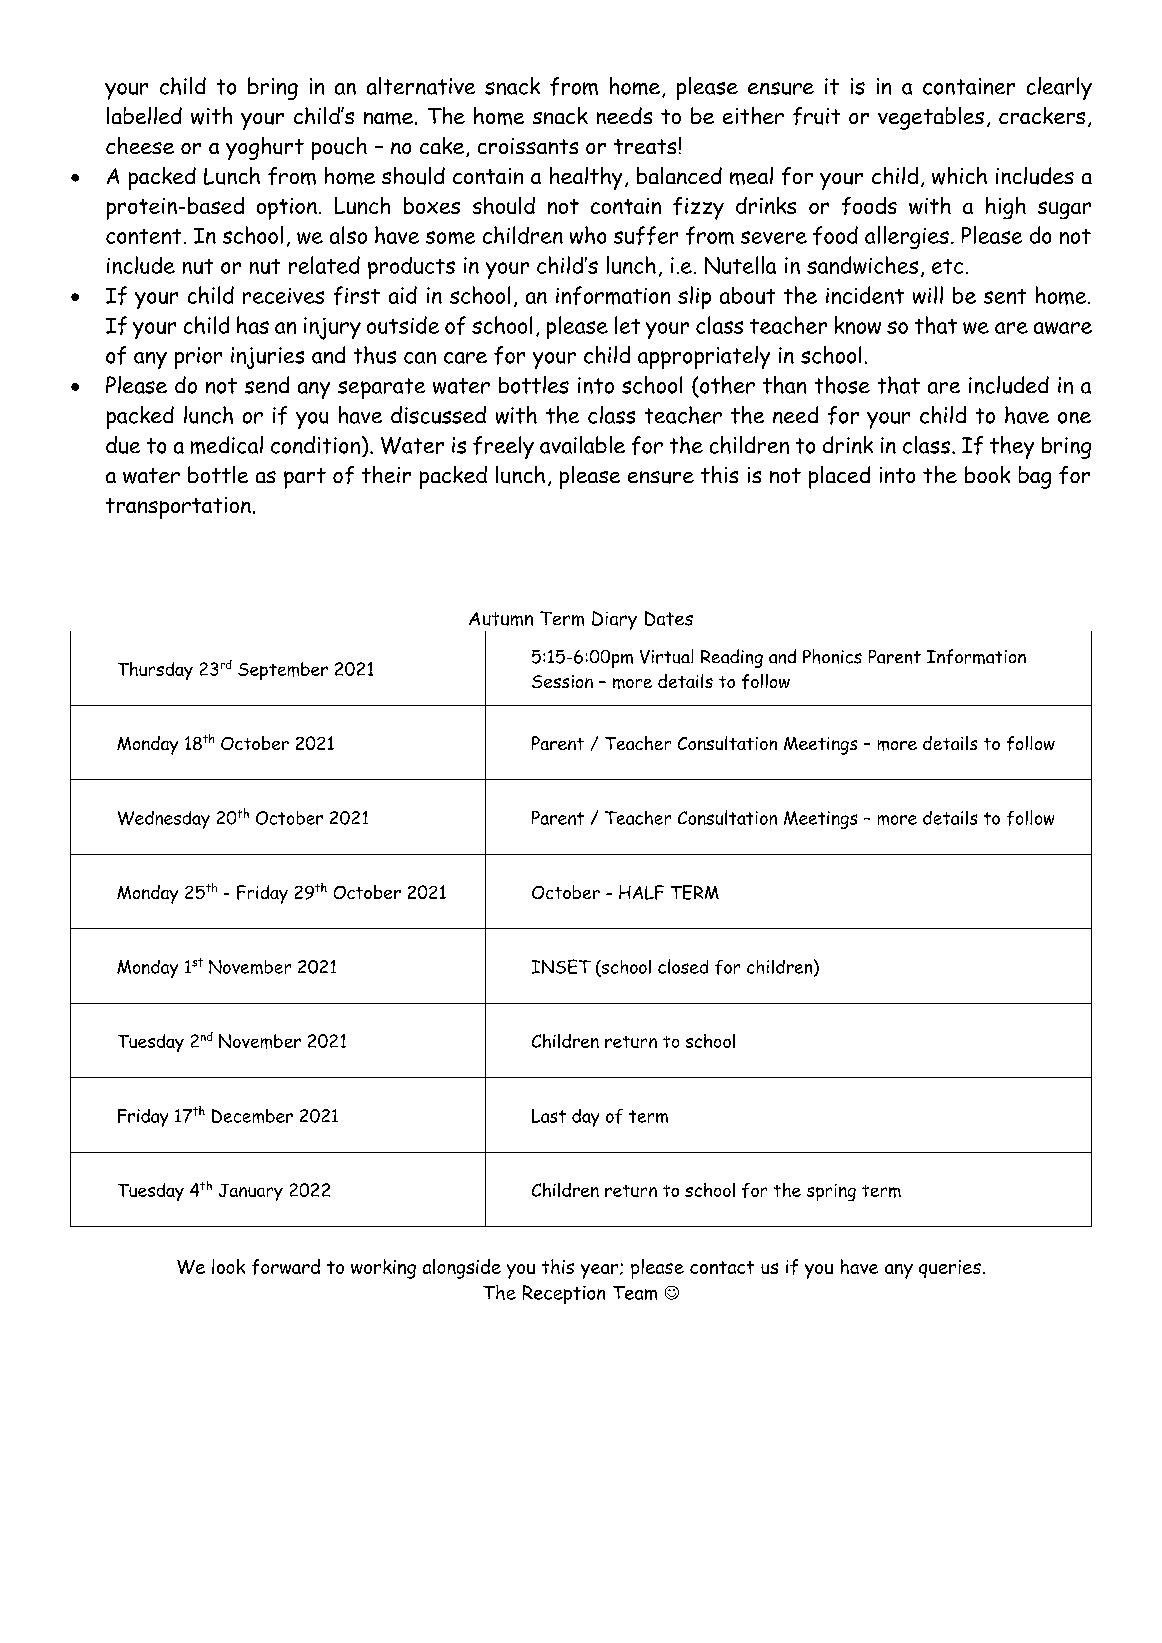 The height and width of the screenshot is (1643, 1162). What do you see at coordinates (164, 820) in the screenshot?
I see `Wednesday` at bounding box center [164, 820].
